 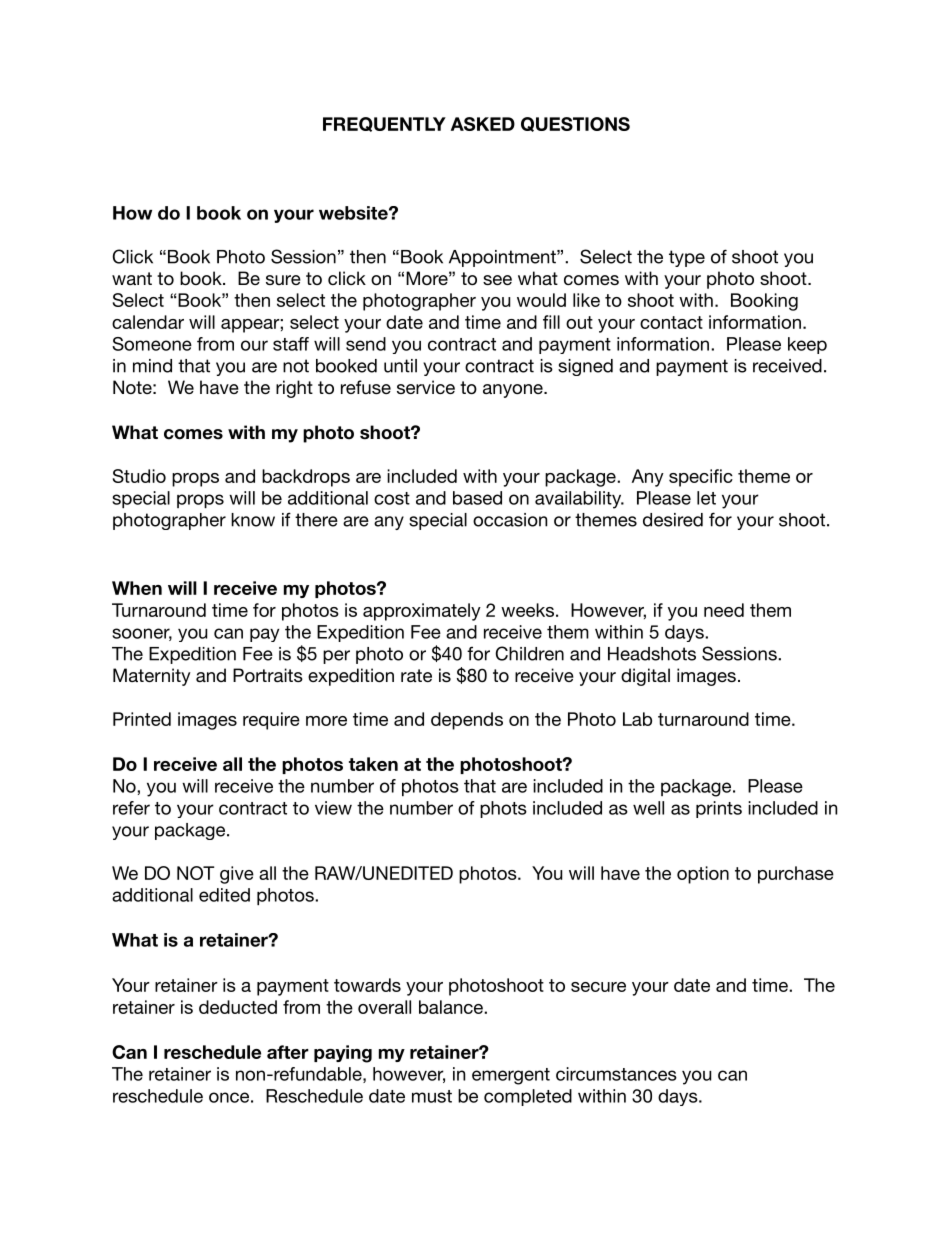 What do you see at coordinates (422, 612) in the page?
I see `approximately` at bounding box center [422, 612].
